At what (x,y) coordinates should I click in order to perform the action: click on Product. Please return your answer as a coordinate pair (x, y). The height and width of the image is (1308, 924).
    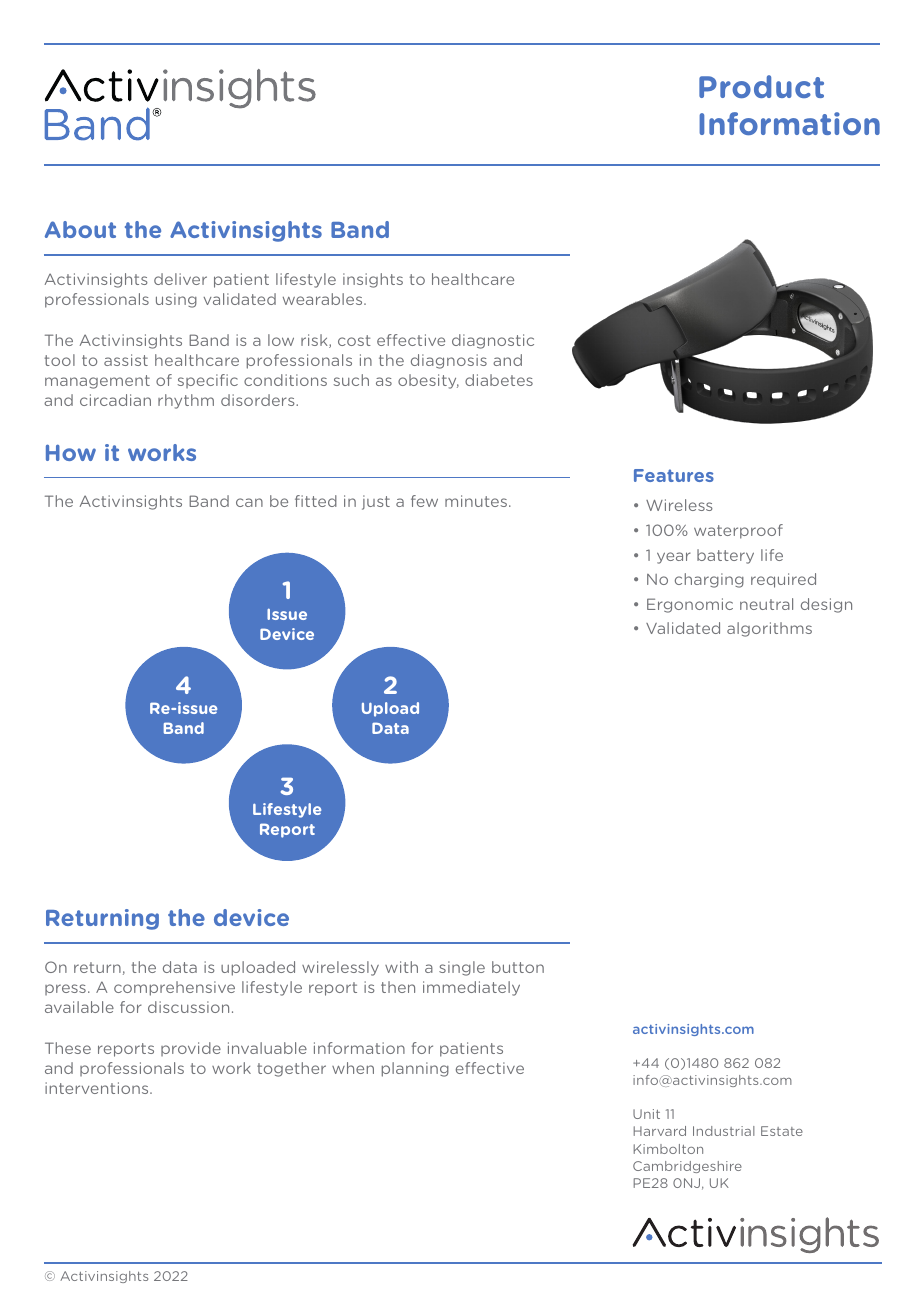
    Looking at the image, I should click on (761, 86).
